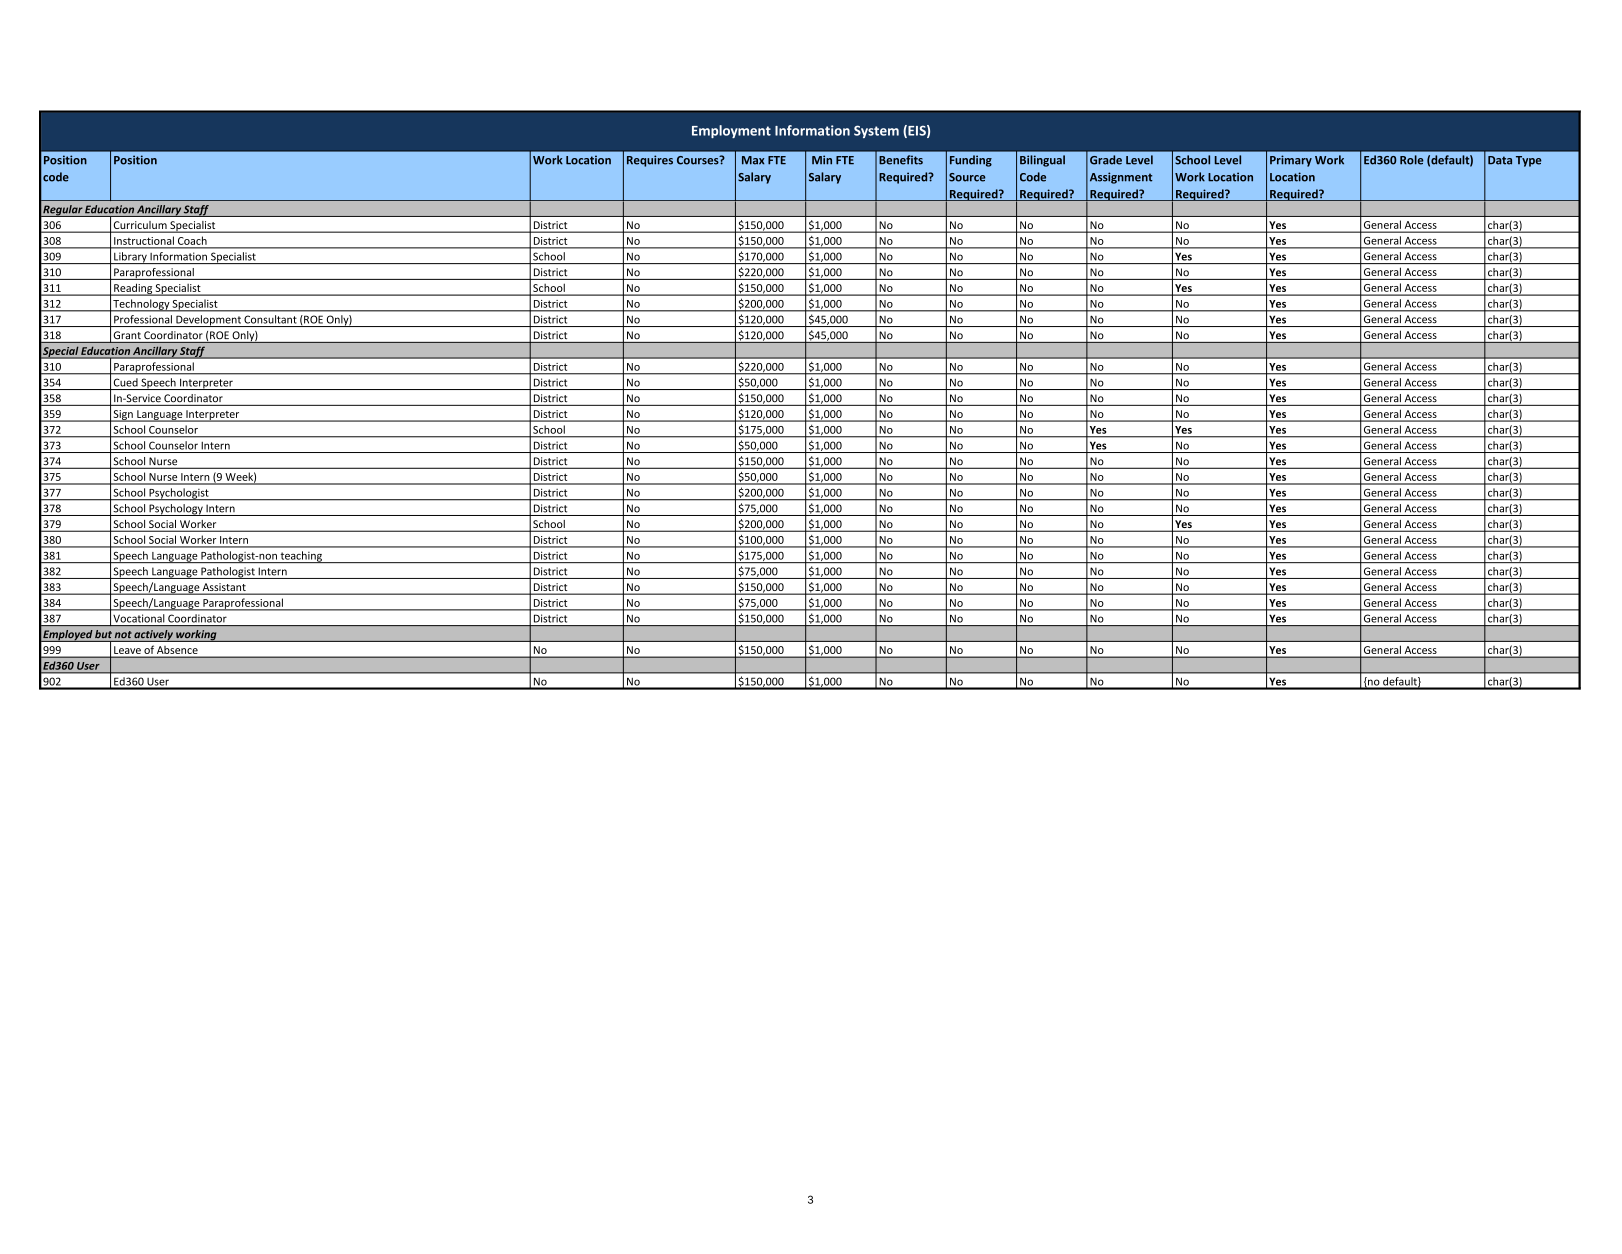 The height and width of the image is (1254, 1622). What do you see at coordinates (967, 177) in the image?
I see `Source` at bounding box center [967, 177].
